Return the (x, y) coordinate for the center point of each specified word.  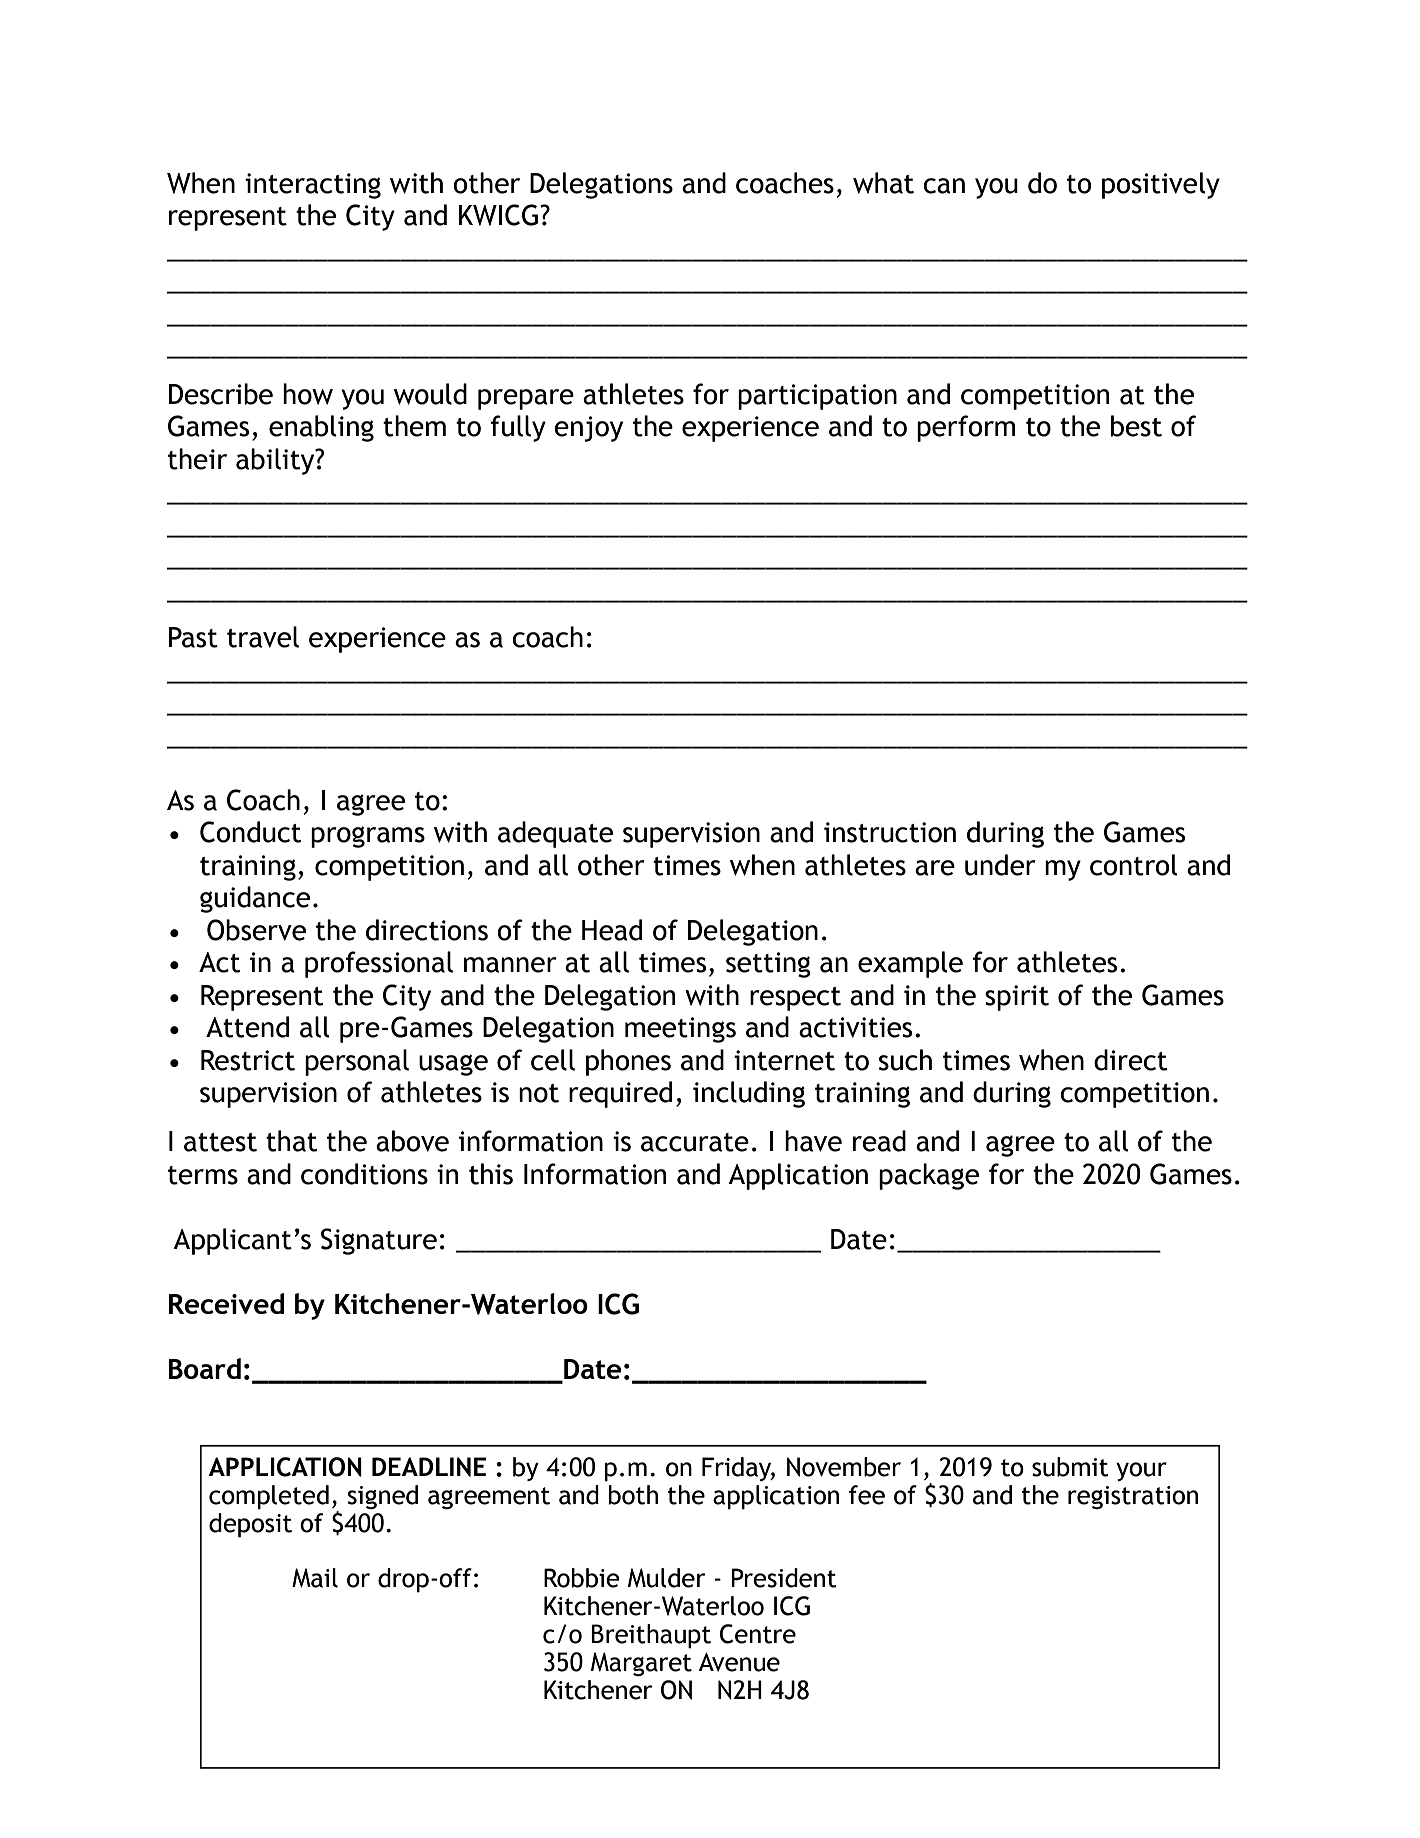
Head (612, 930)
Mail (315, 1578)
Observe (256, 930)
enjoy (588, 429)
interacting (313, 186)
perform (966, 428)
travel (263, 637)
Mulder (666, 1578)
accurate (695, 1142)
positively (1161, 185)
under (1000, 865)
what (883, 183)
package (929, 1176)
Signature (379, 1241)
